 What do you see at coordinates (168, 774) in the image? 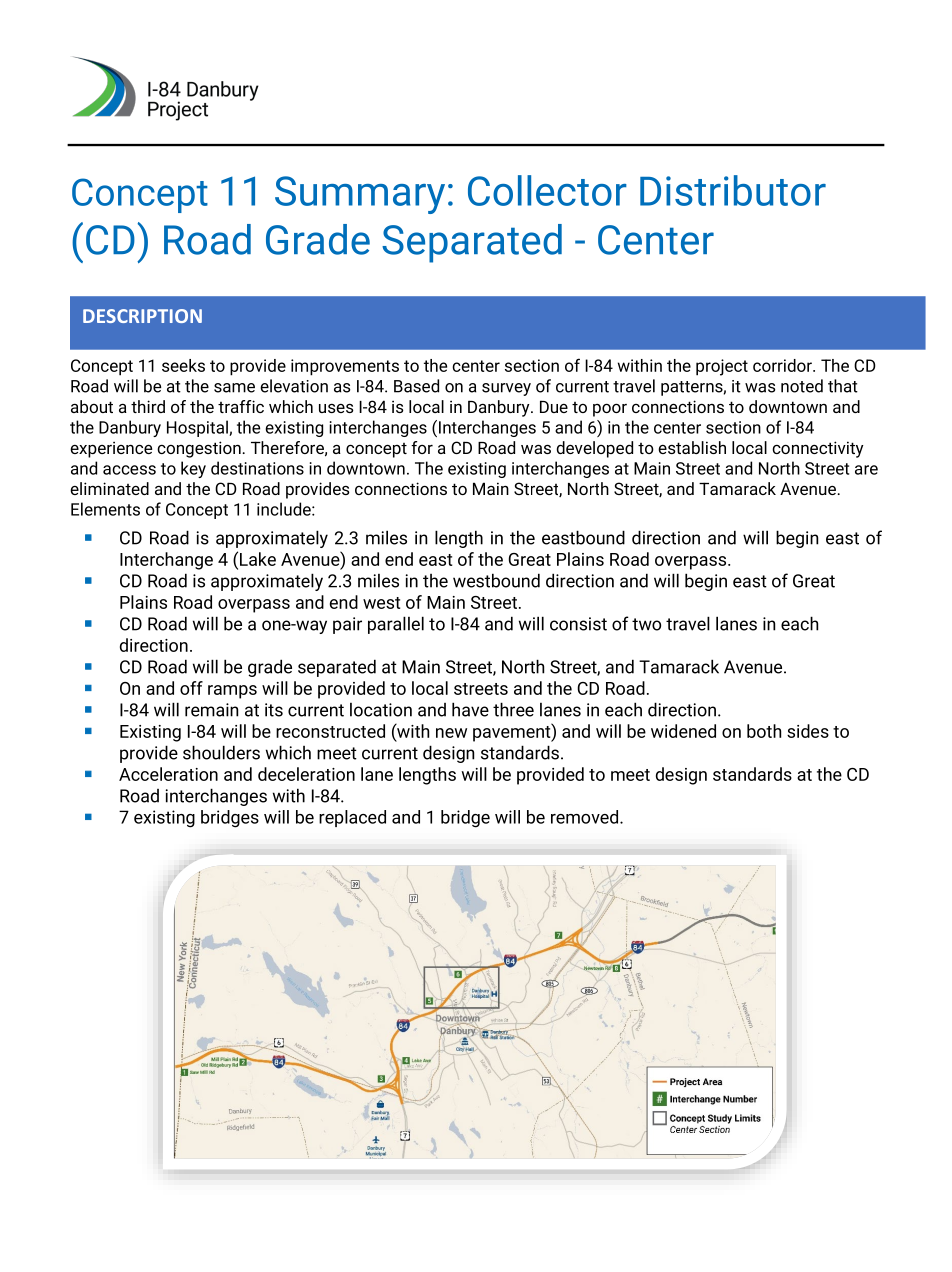
I see `Acceleration` at bounding box center [168, 774].
